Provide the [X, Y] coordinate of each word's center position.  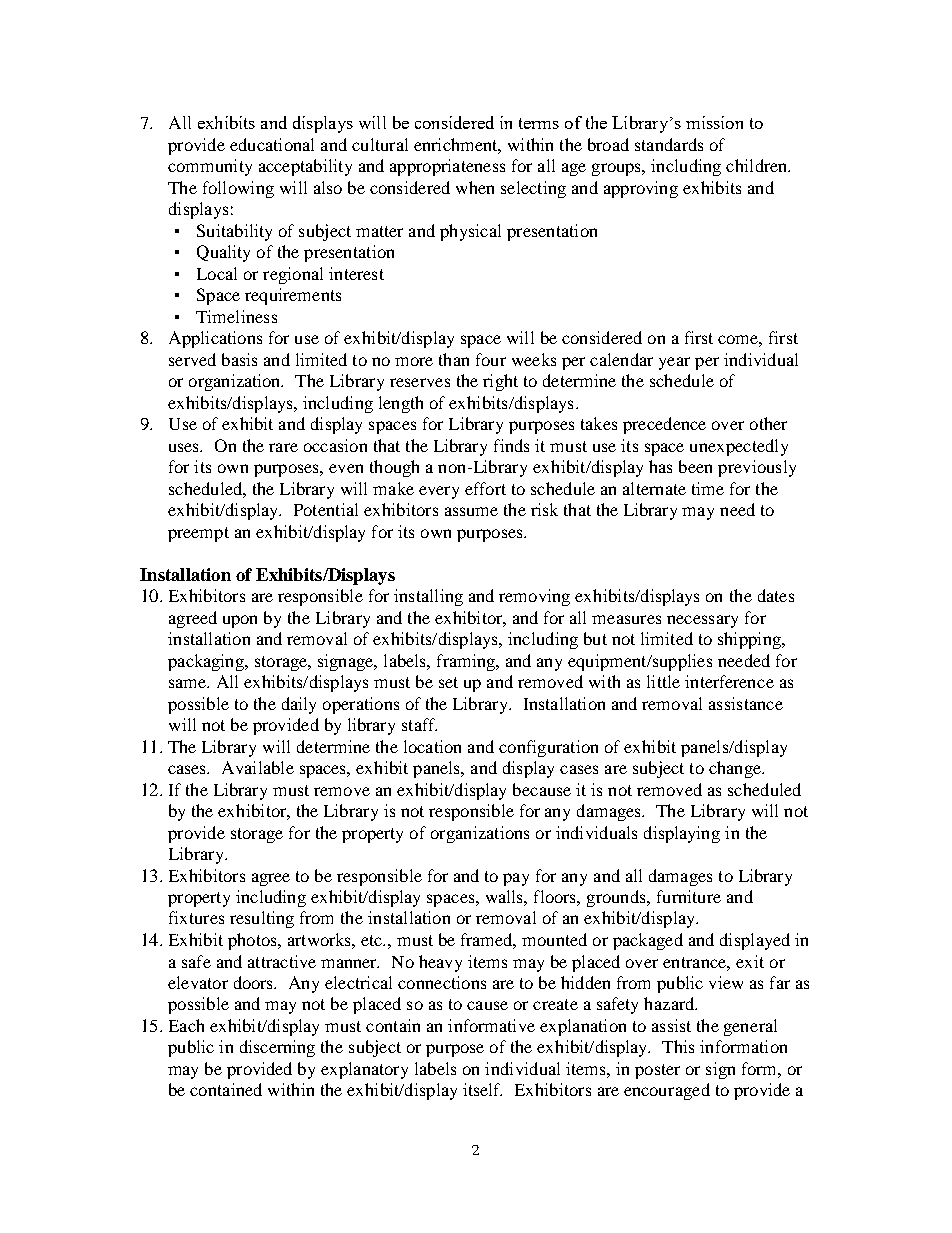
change [736, 769]
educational [272, 144]
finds [511, 445]
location [432, 746]
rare [283, 447]
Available [258, 767]
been [695, 466]
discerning [277, 1048]
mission [714, 122]
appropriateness [447, 167]
